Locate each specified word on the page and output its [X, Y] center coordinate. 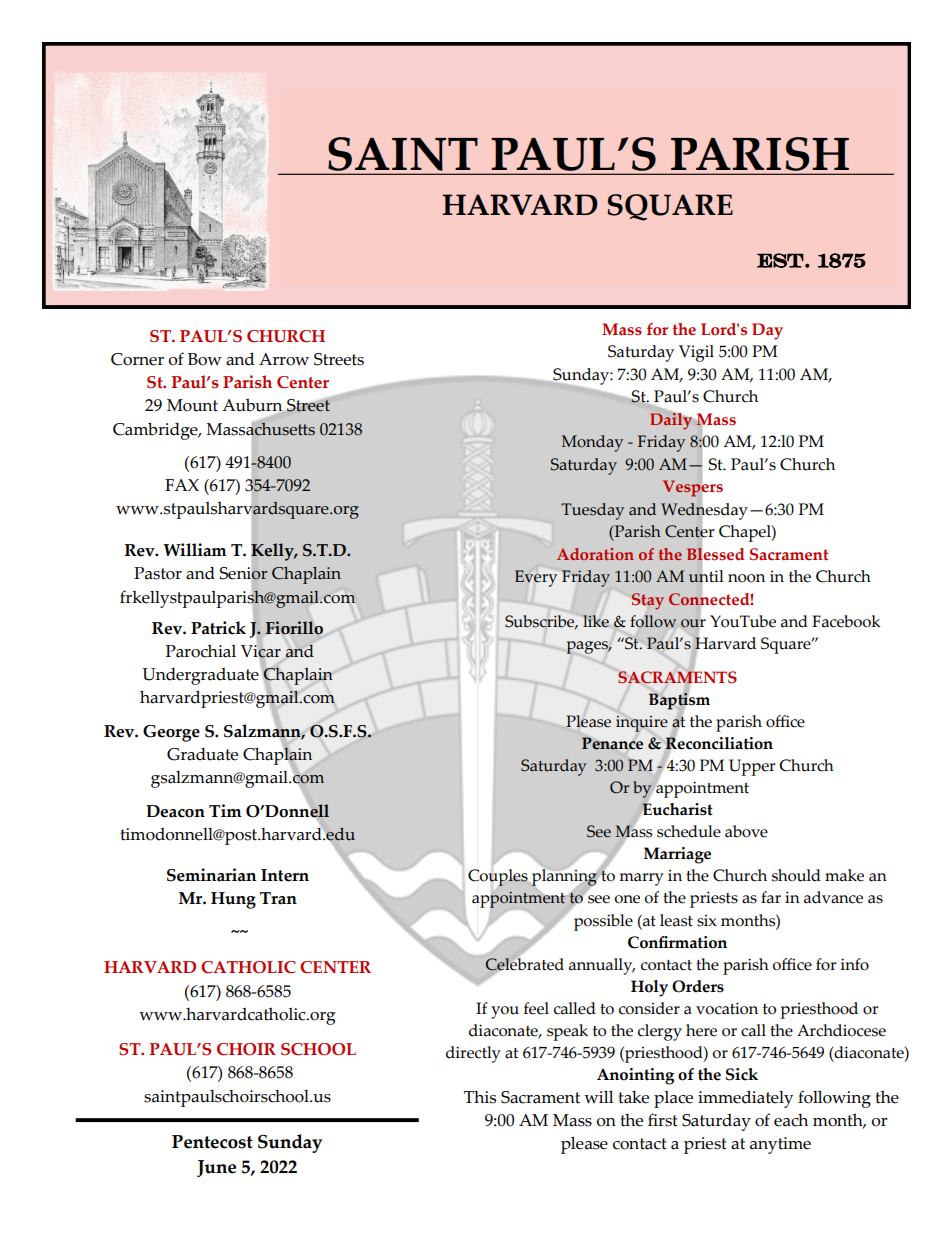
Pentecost [212, 1142]
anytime [780, 1145]
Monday [592, 443]
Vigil [696, 353]
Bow [205, 359]
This [480, 1097]
